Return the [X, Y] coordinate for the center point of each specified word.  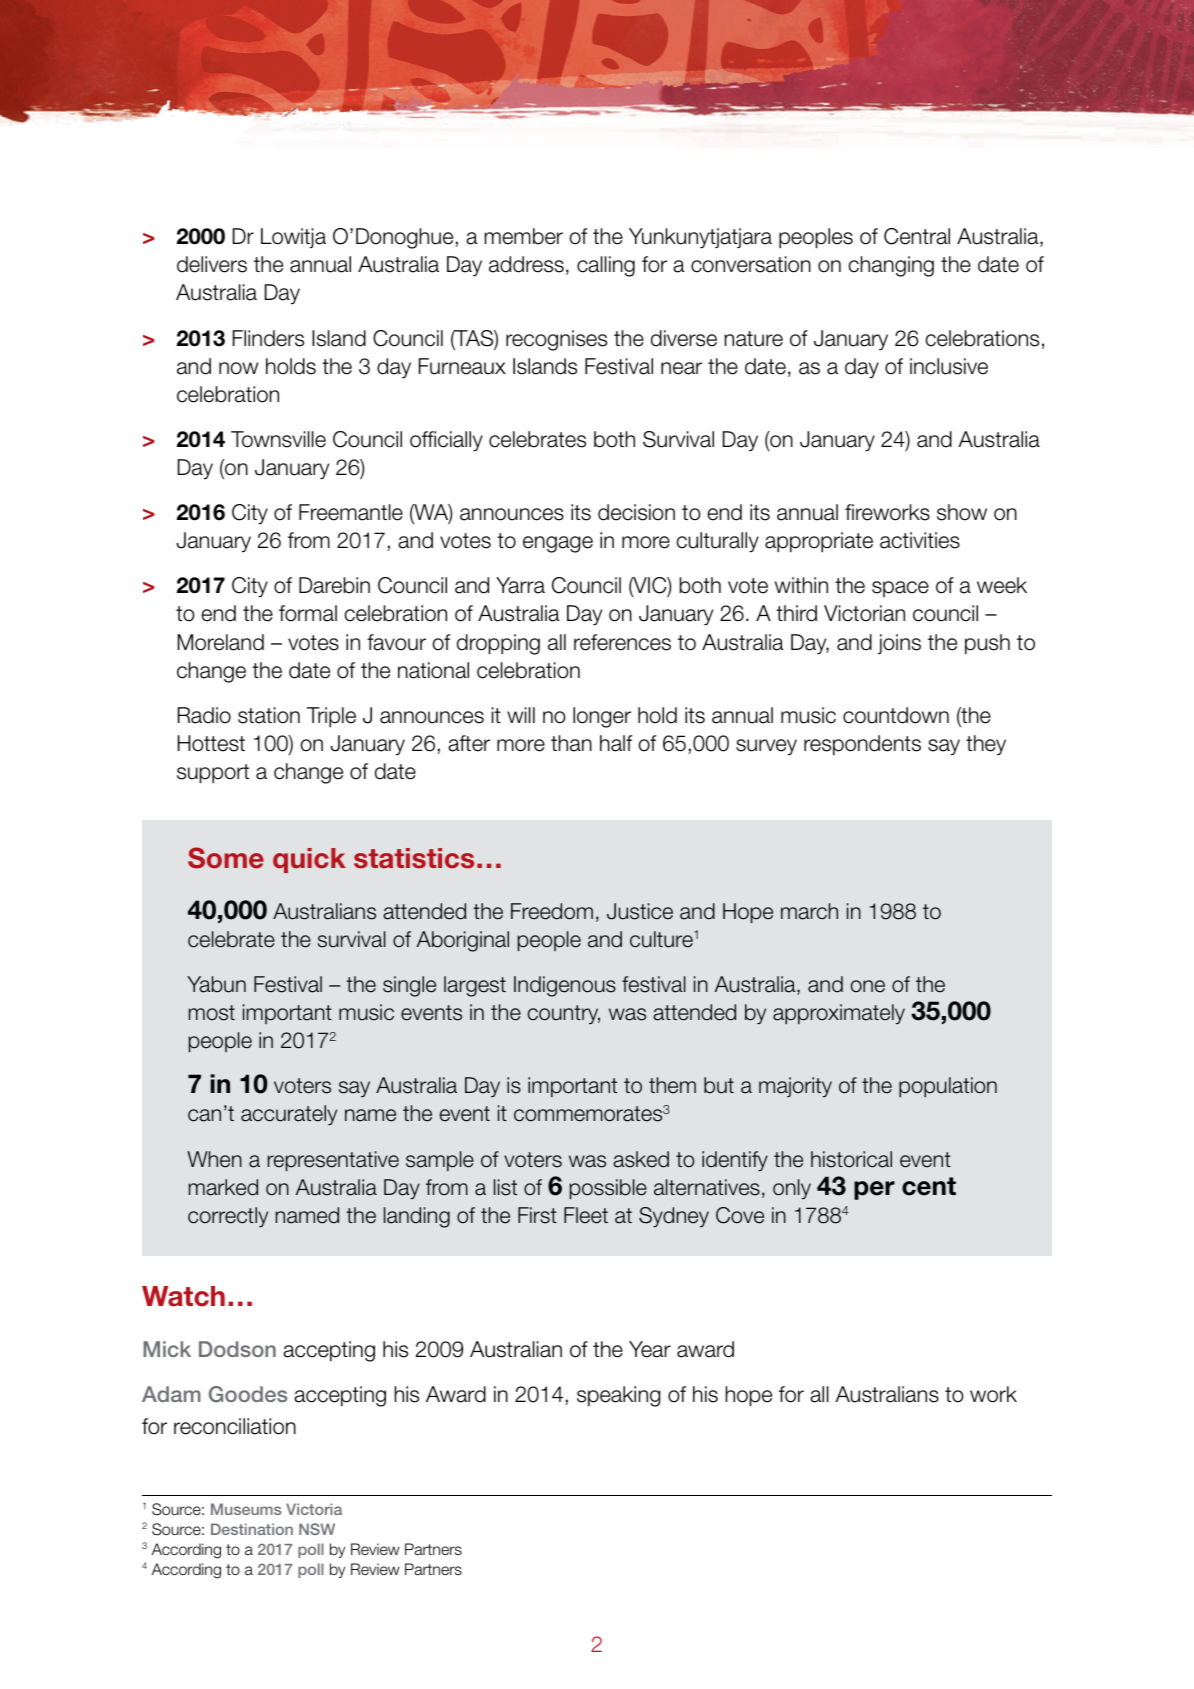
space [900, 589]
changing [891, 266]
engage [558, 544]
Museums [246, 1509]
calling [606, 266]
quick [309, 860]
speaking [618, 1396]
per [874, 1190]
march [809, 911]
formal [308, 613]
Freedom [552, 911]
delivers [212, 264]
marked [223, 1187]
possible [608, 1189]
